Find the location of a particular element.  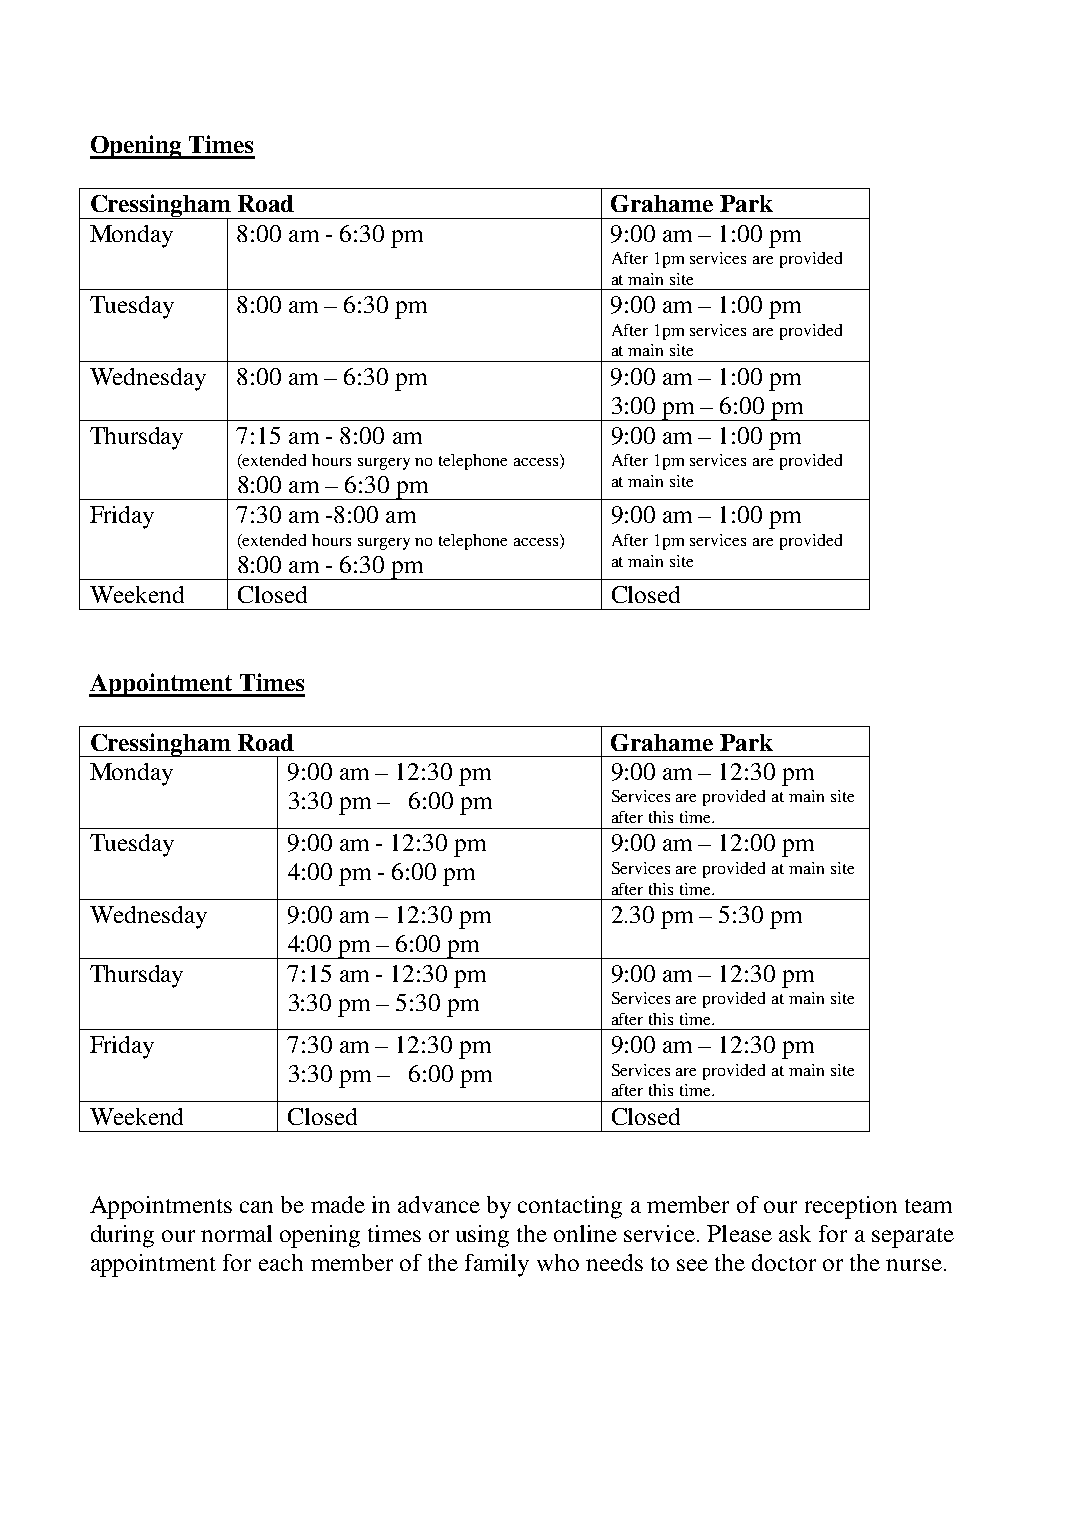

who is located at coordinates (558, 1262).
